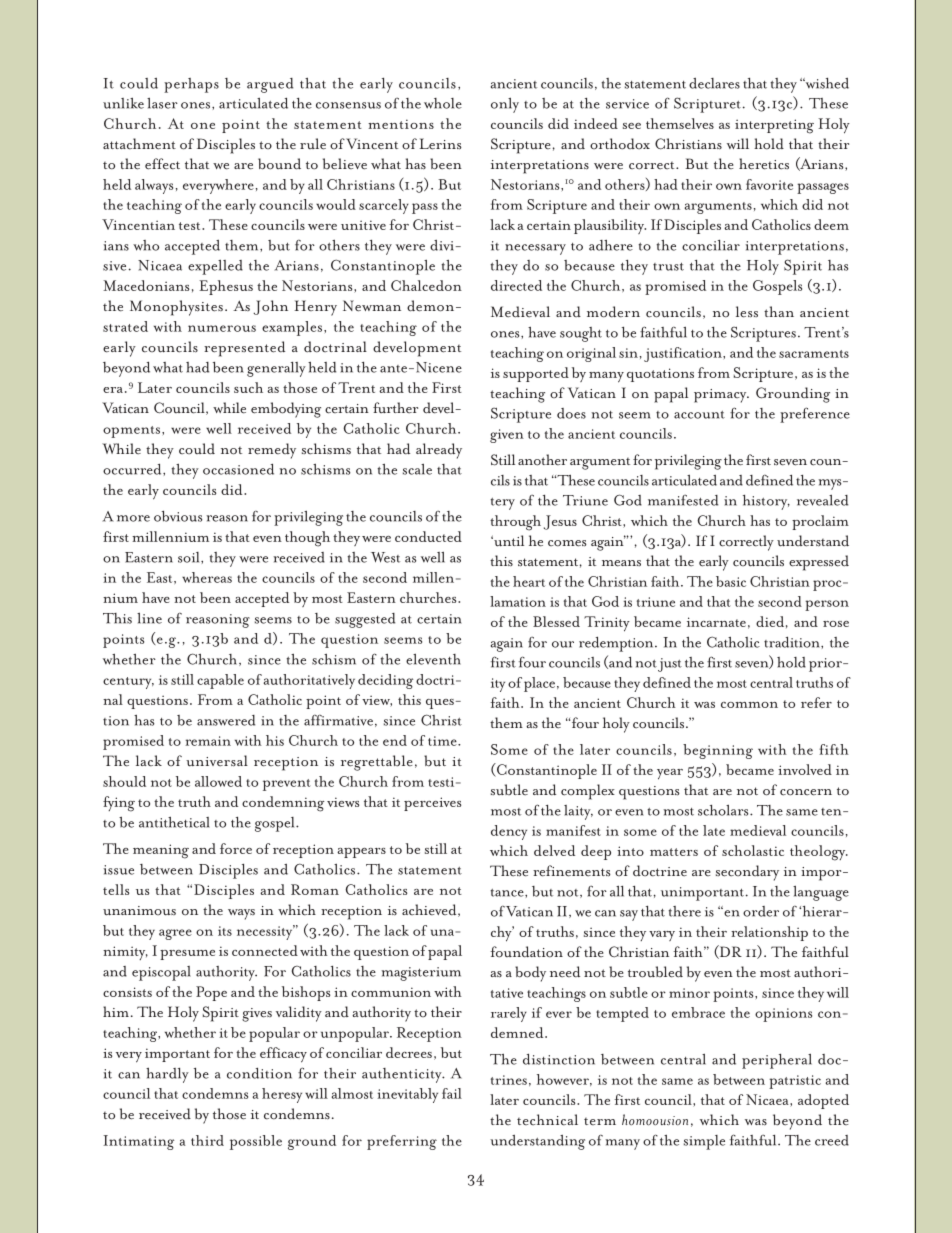  Describe the element at coordinates (731, 581) in the screenshot. I see `basic` at that location.
